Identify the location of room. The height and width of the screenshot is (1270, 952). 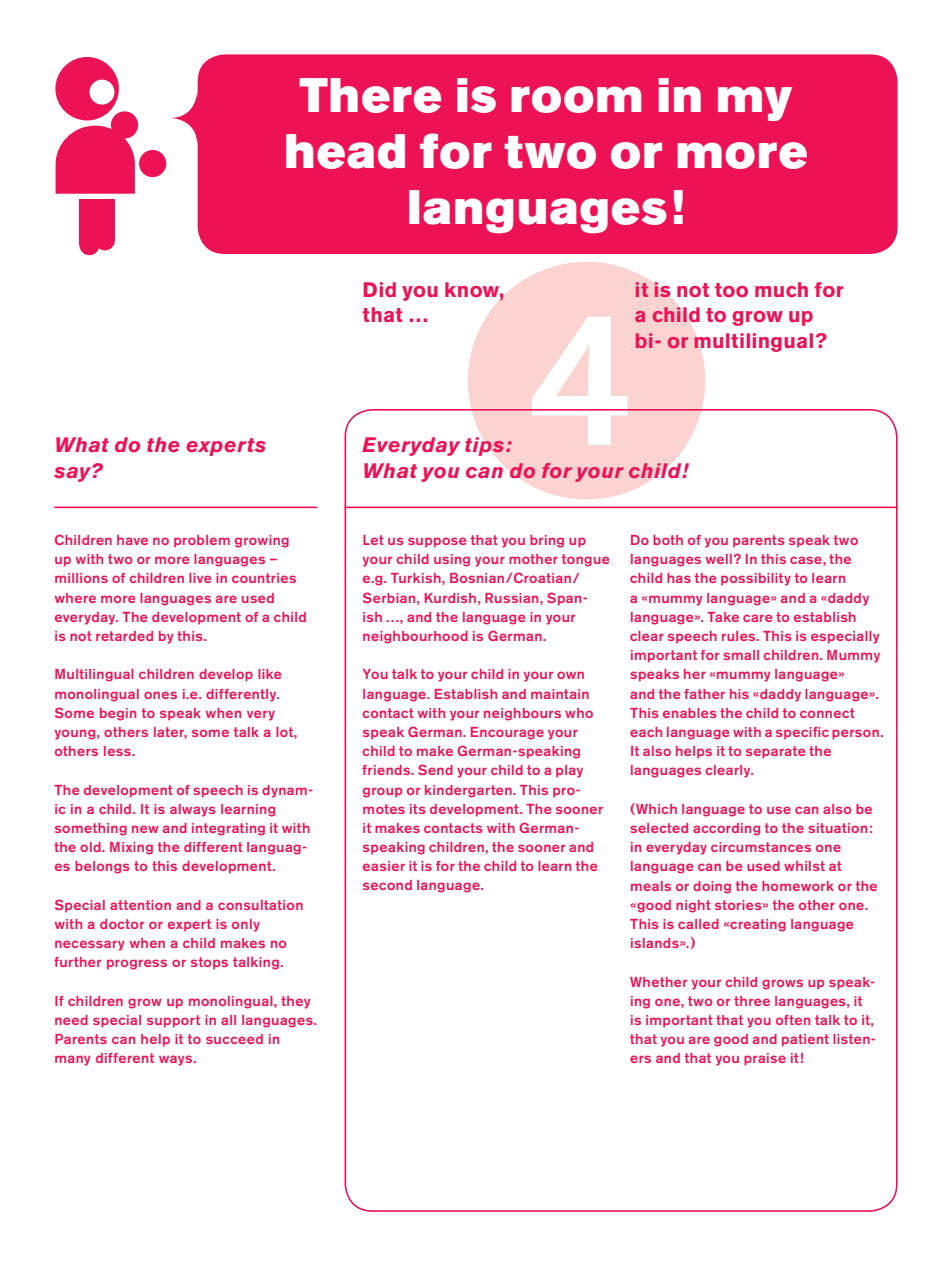
(576, 99).
